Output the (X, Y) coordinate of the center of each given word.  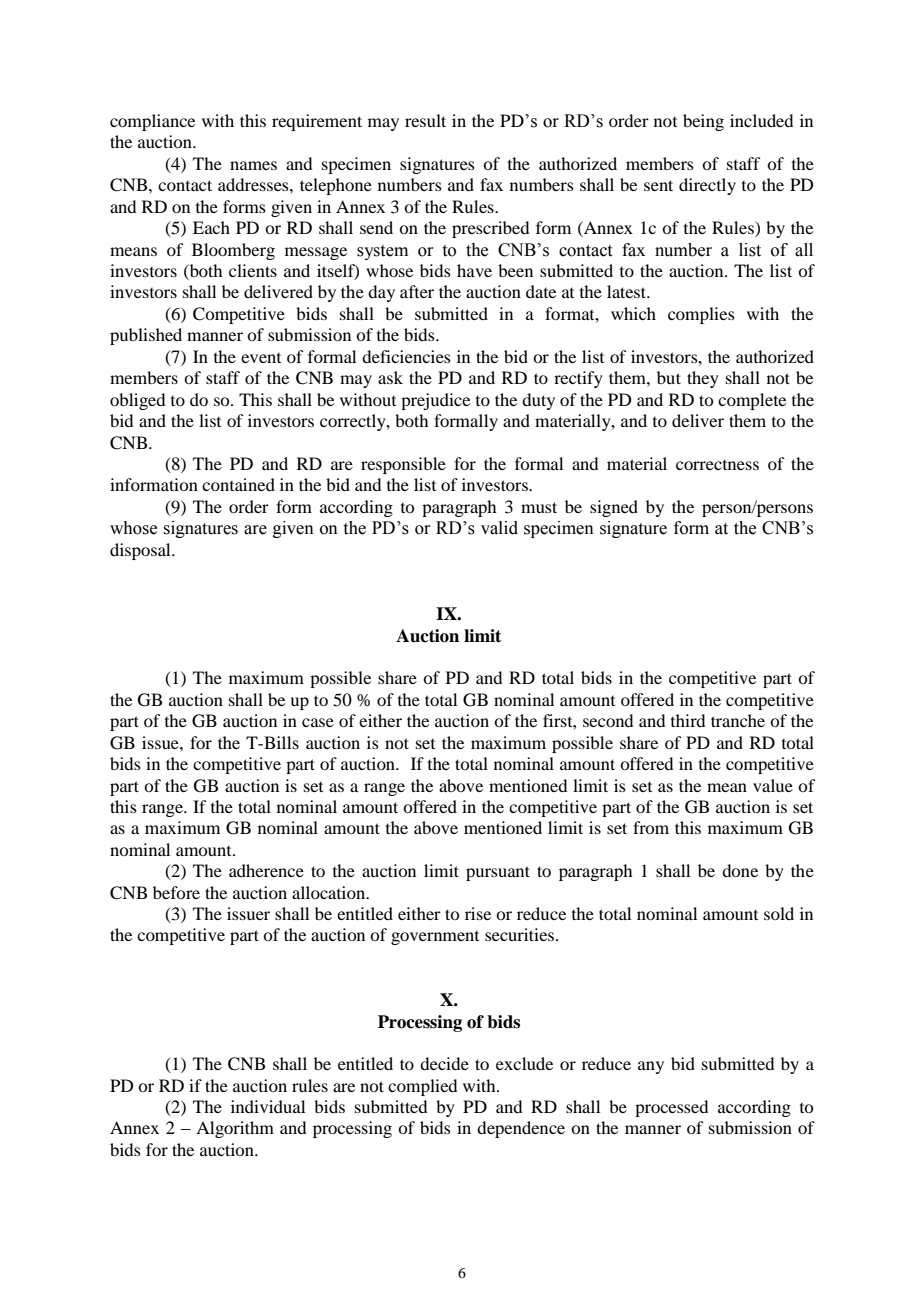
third (688, 720)
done (740, 870)
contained (238, 484)
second (608, 720)
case (318, 722)
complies (701, 315)
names (253, 165)
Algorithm (235, 1129)
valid (499, 528)
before (176, 892)
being (703, 122)
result (425, 120)
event (261, 358)
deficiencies (406, 356)
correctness (717, 465)
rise (478, 913)
